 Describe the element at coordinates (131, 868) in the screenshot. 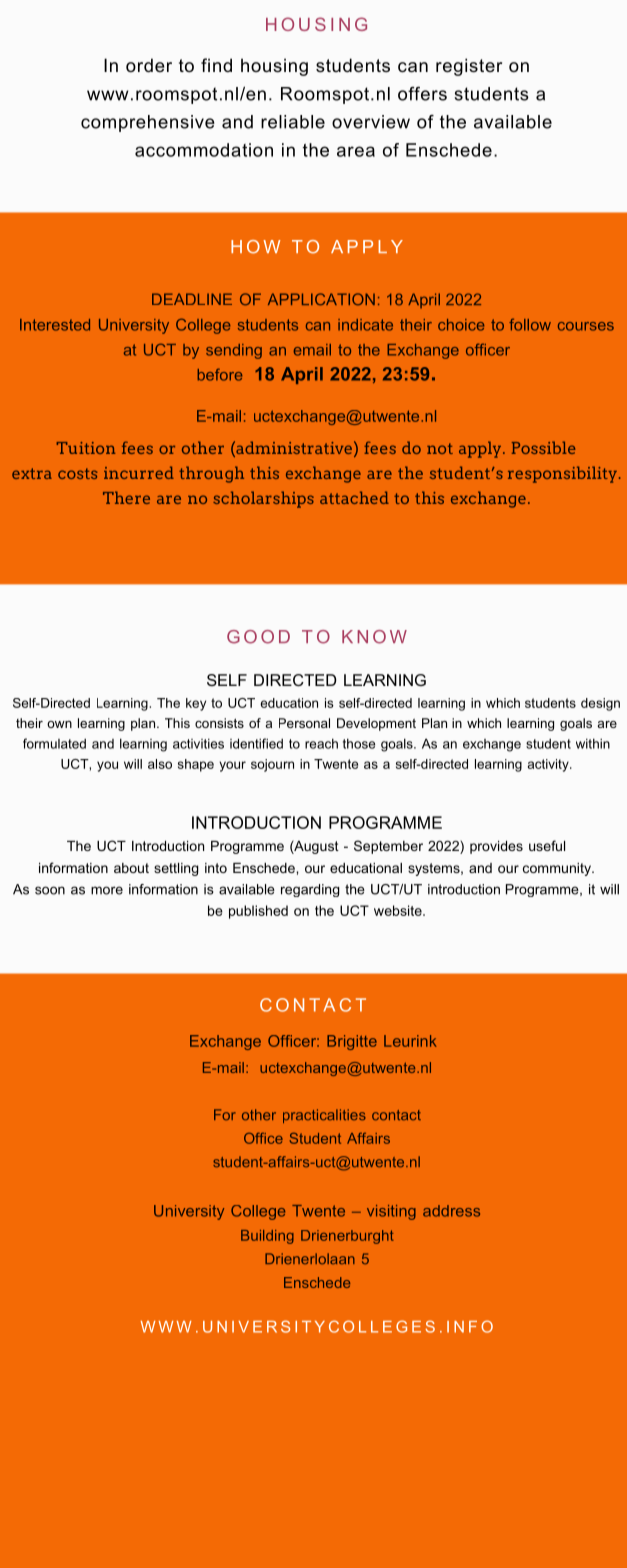

I see `about` at that location.
